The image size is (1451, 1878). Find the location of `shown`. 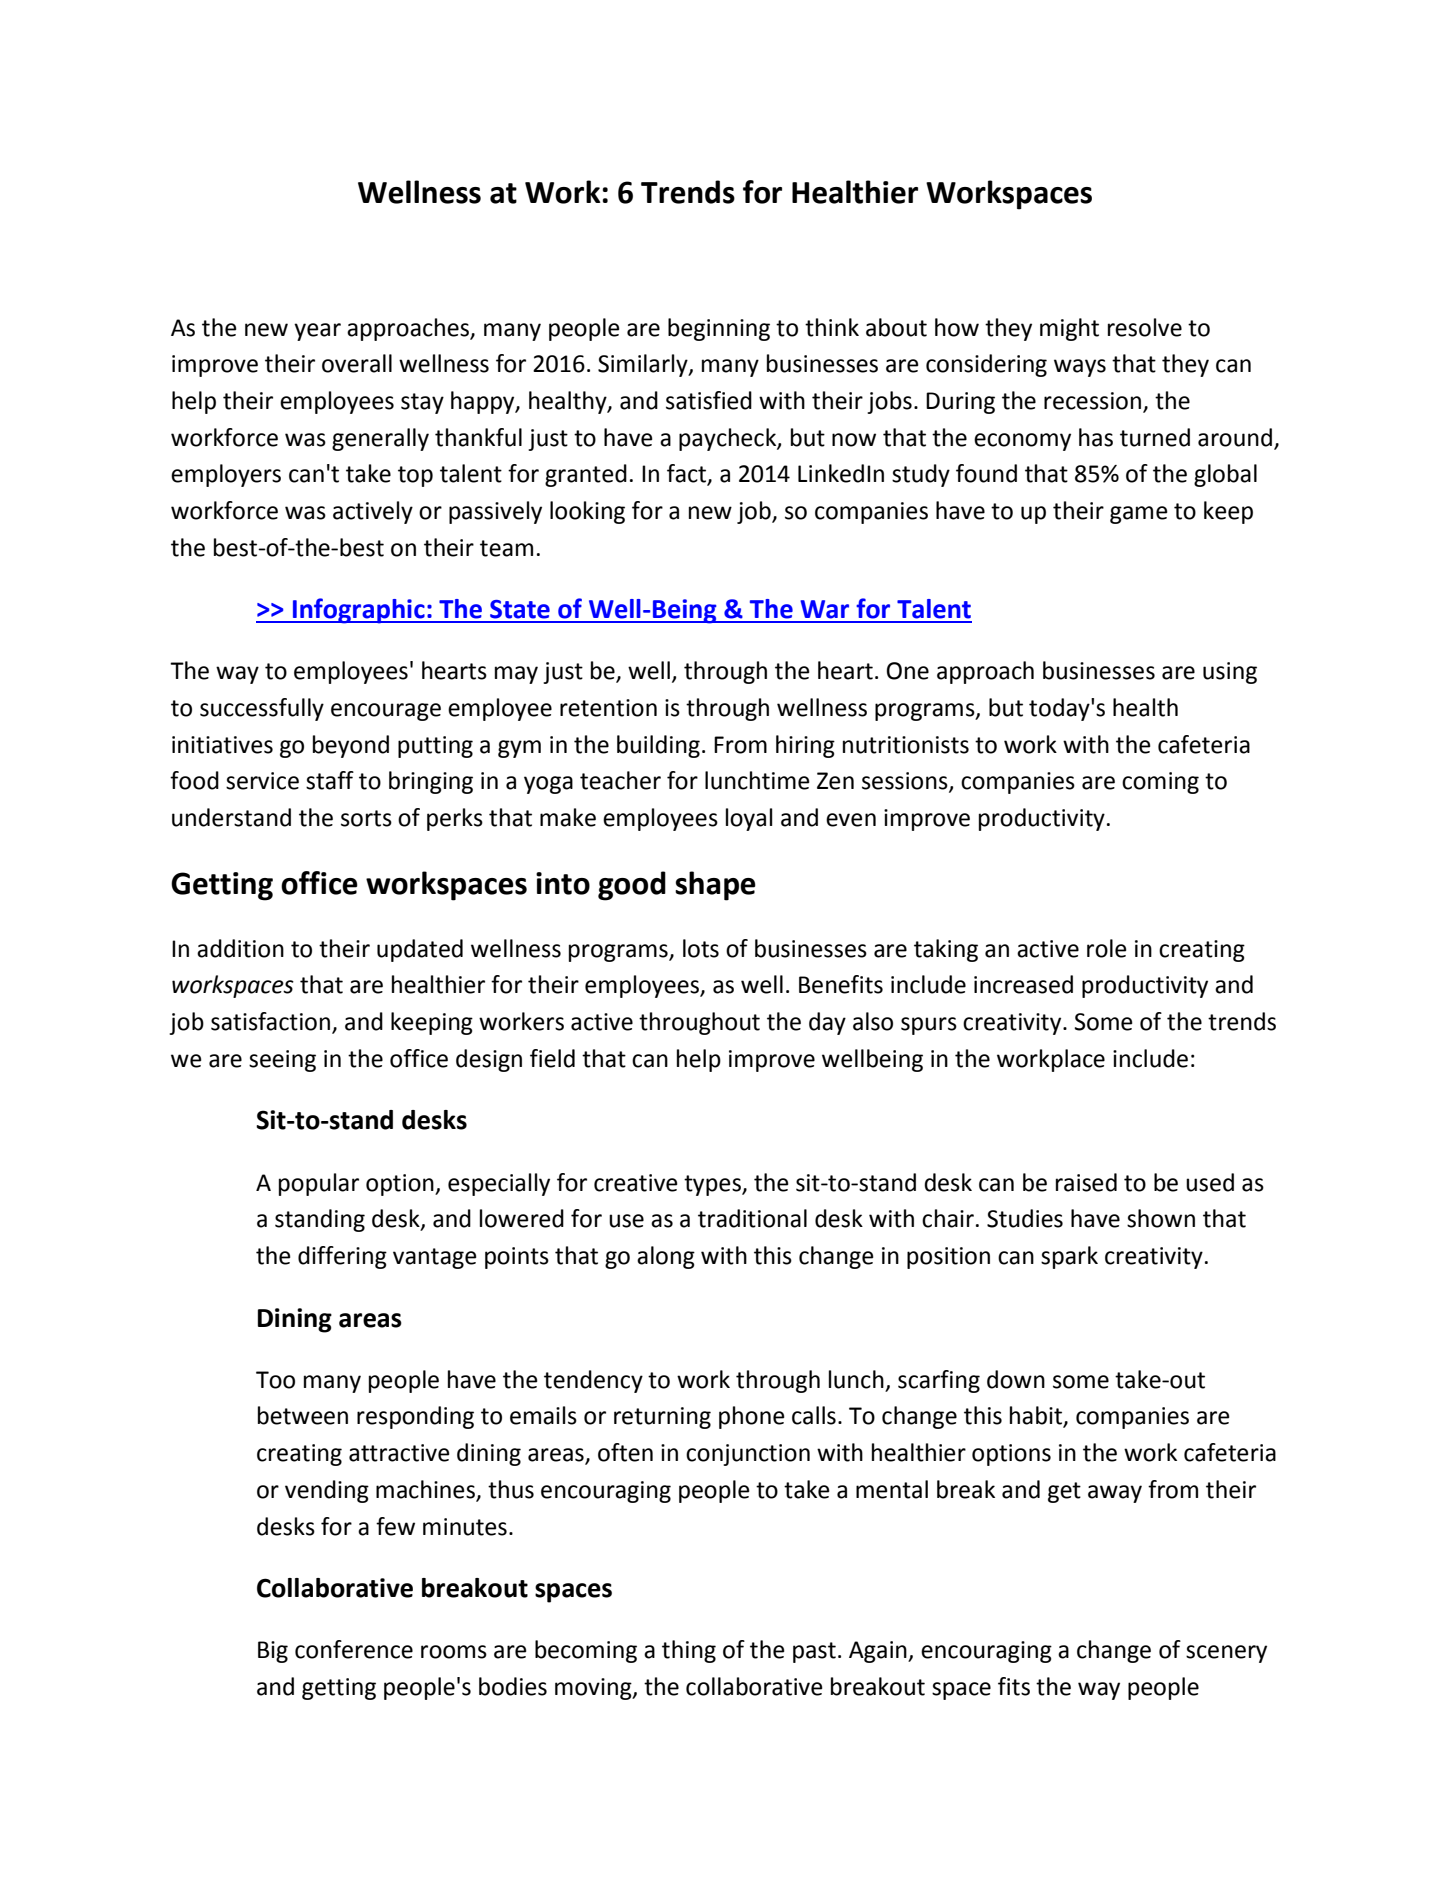

shown is located at coordinates (1161, 1218).
